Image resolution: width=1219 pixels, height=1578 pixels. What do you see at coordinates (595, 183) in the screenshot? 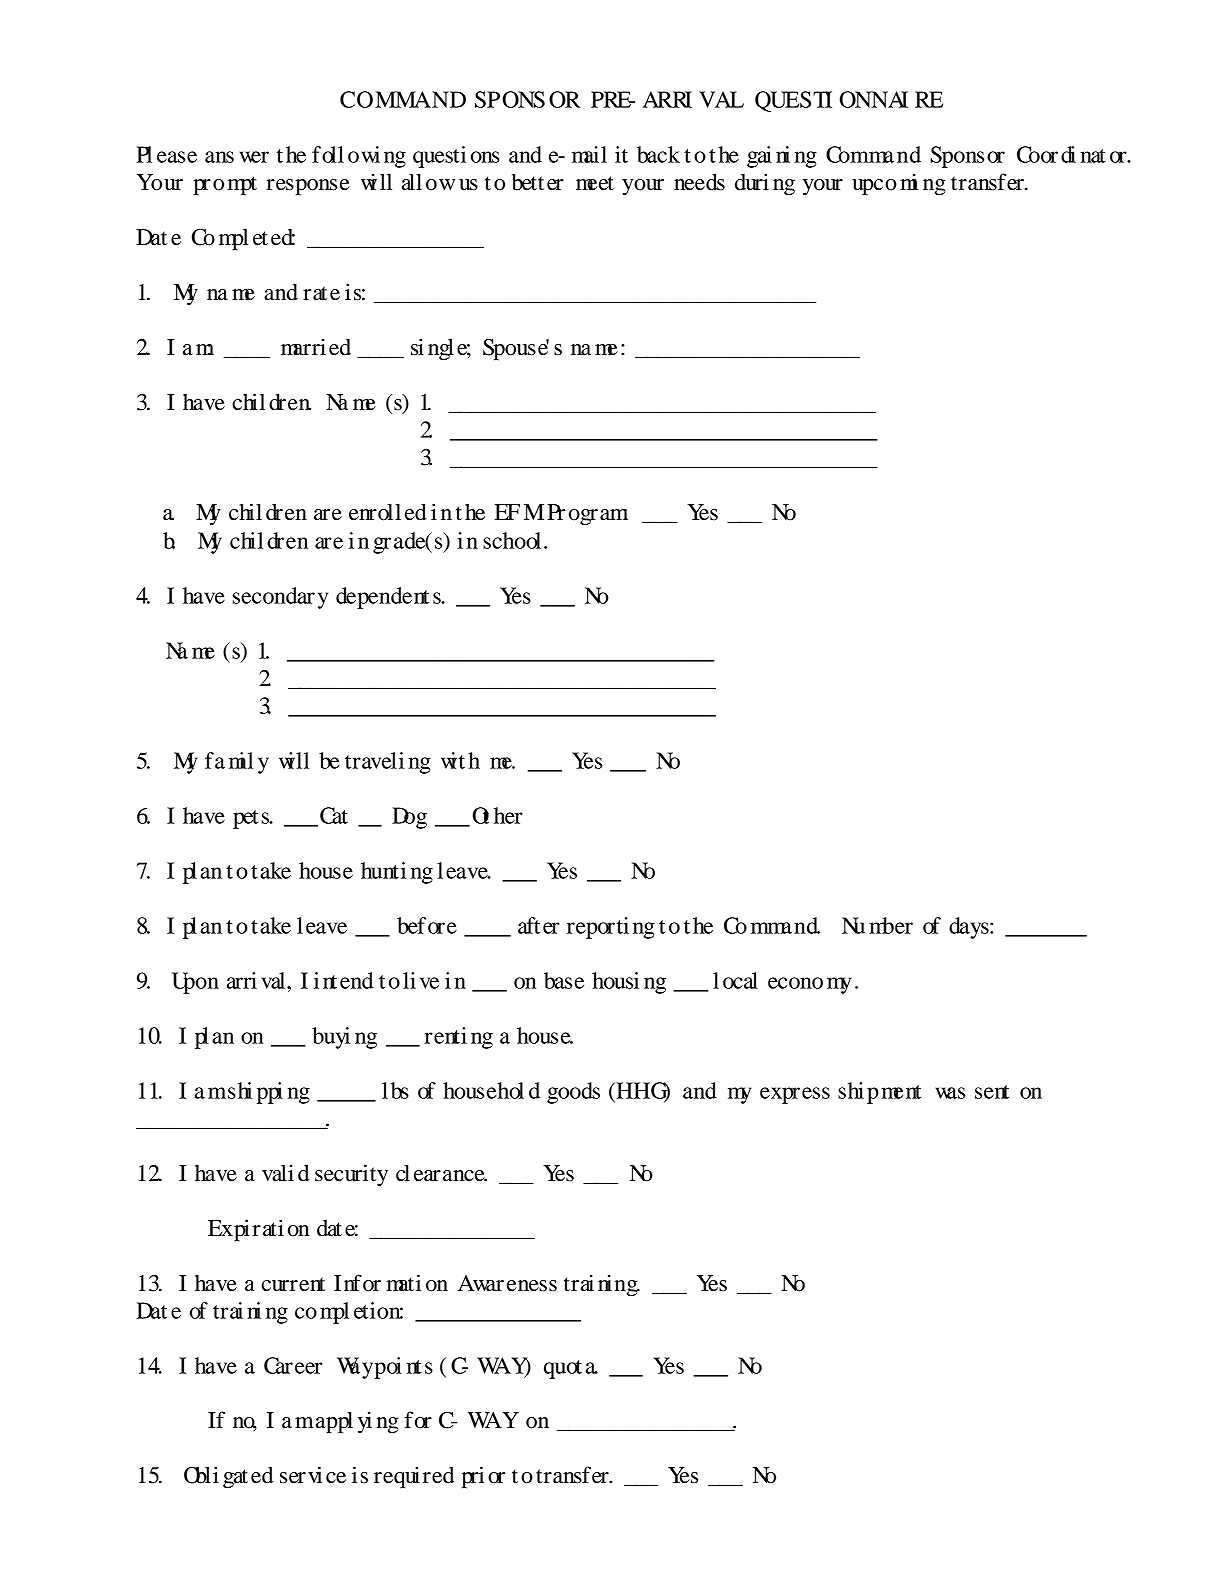
I see `meet` at bounding box center [595, 183].
